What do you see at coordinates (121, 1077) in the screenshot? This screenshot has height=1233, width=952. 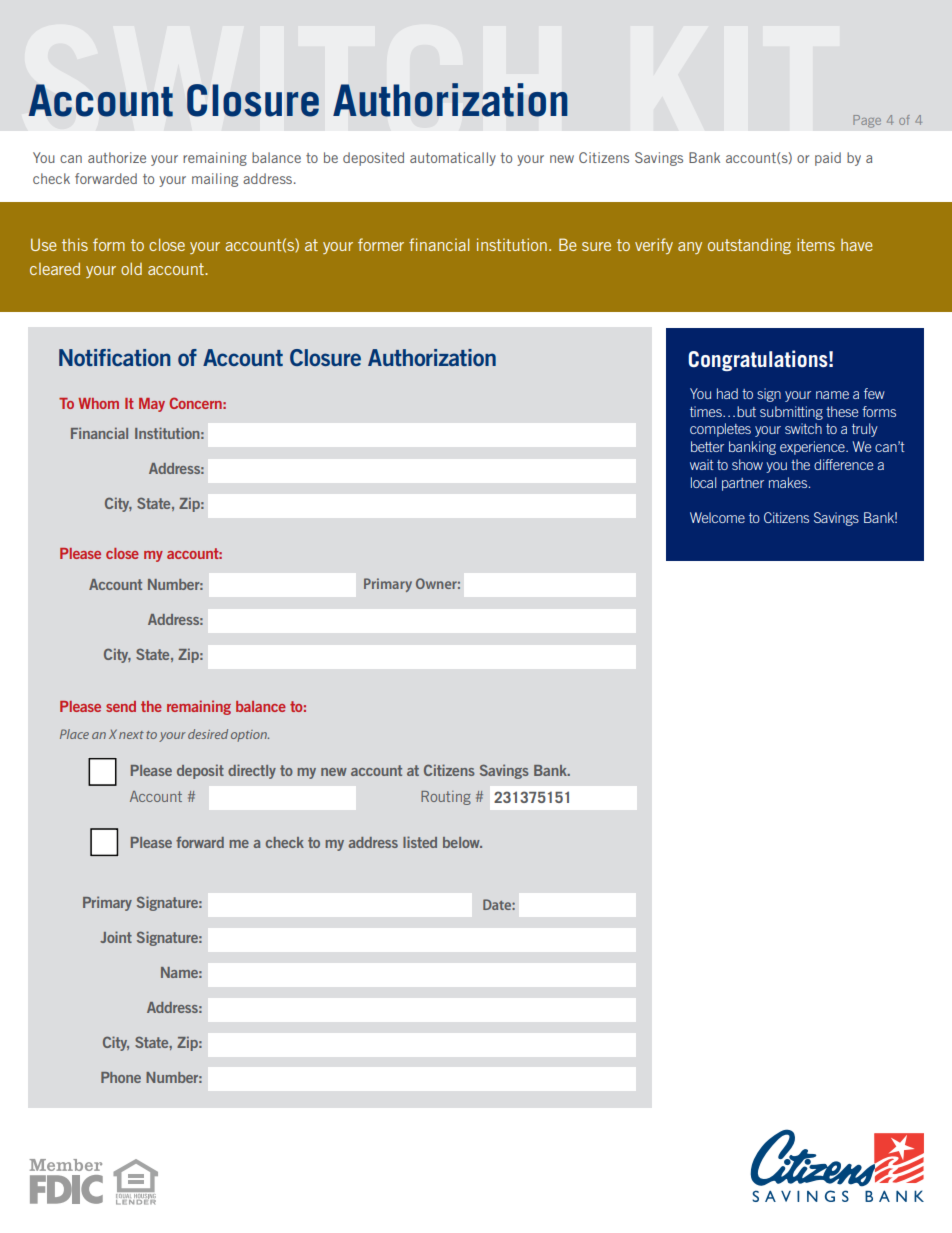 I see `Phone` at bounding box center [121, 1077].
